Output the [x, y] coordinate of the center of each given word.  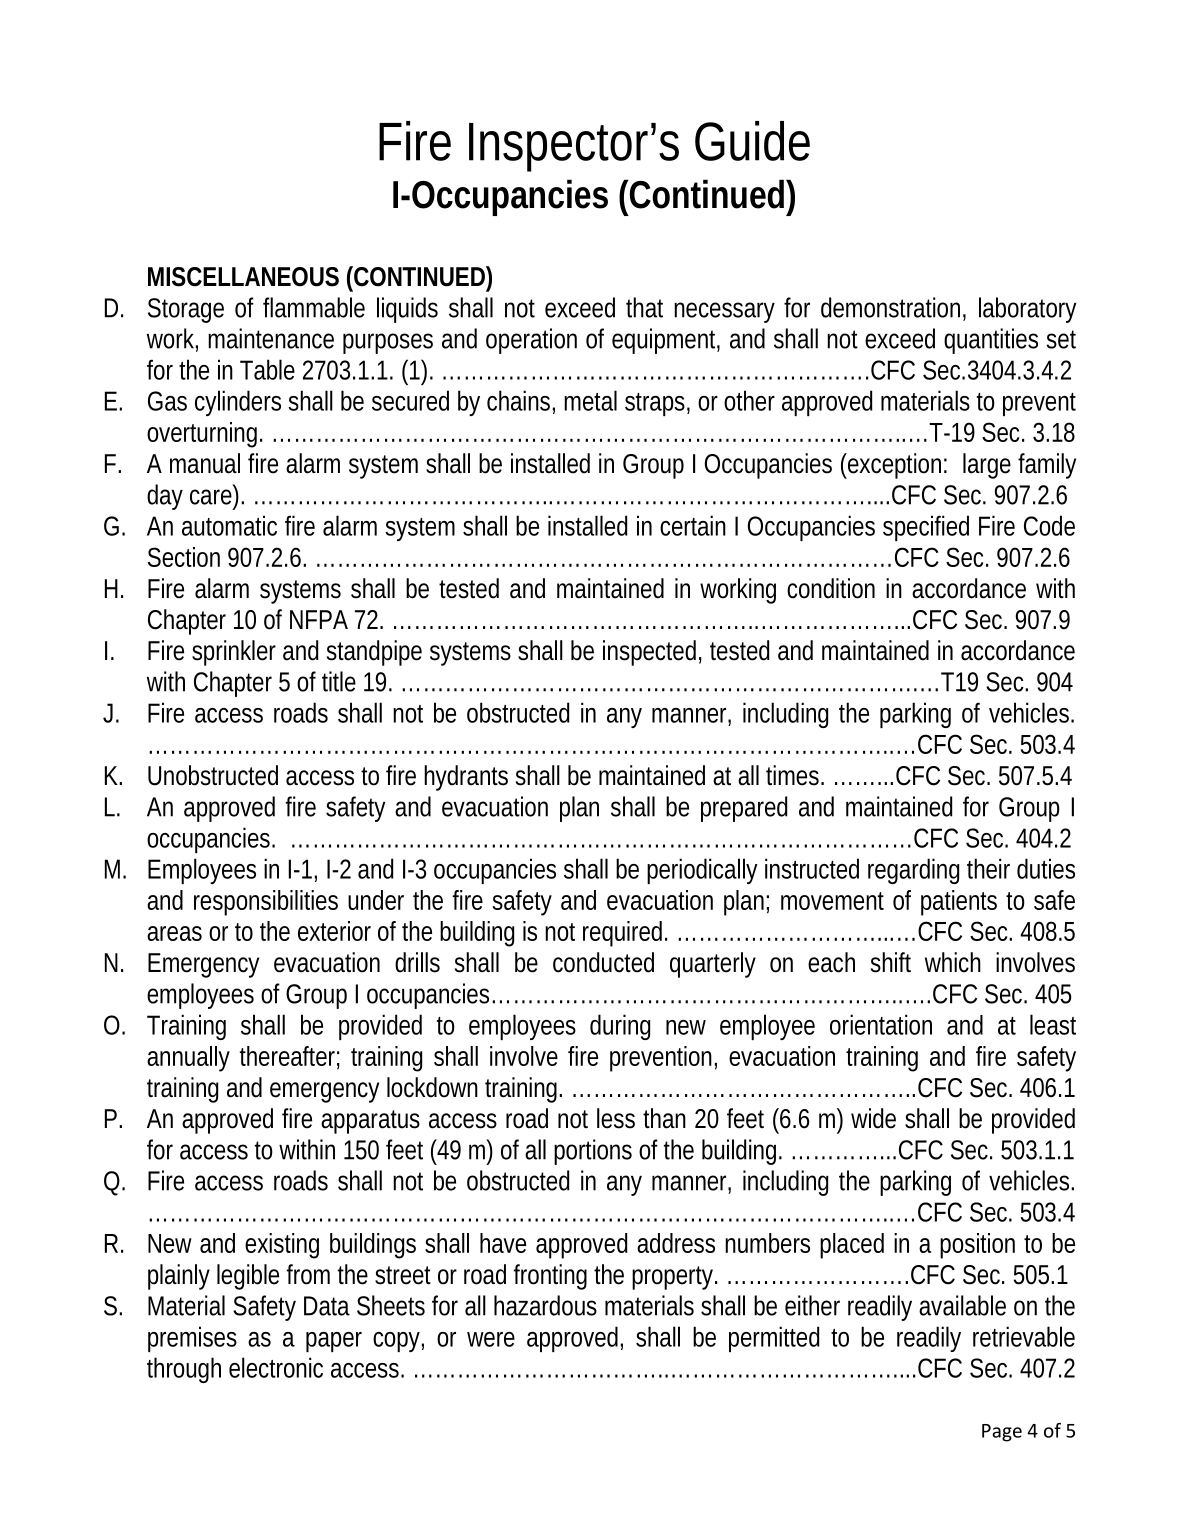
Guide [752, 141]
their [988, 868]
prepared [744, 809]
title [339, 681]
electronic [276, 1367]
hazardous [545, 1305]
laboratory [1027, 310]
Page [1002, 1433]
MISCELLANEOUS [243, 277]
